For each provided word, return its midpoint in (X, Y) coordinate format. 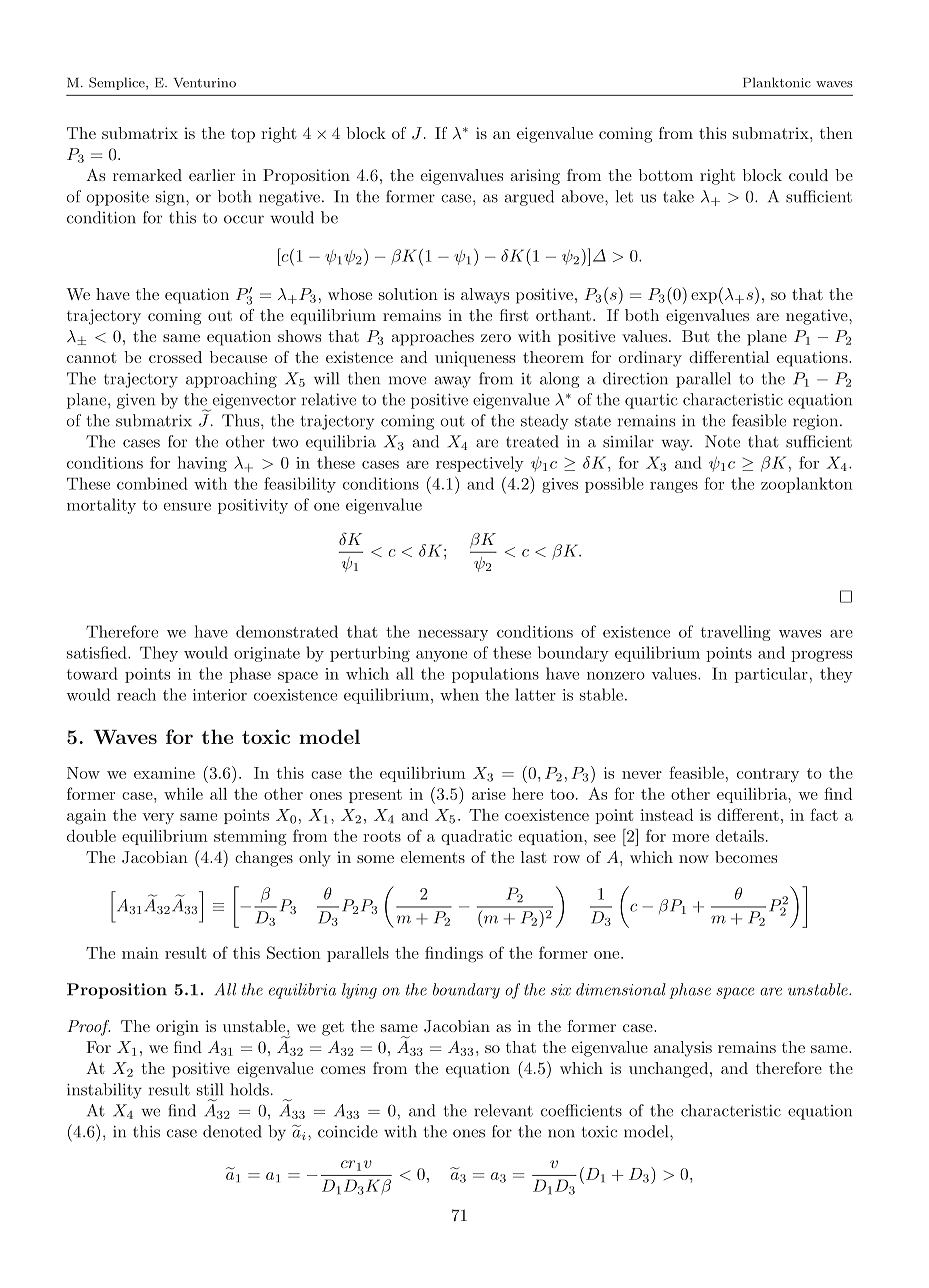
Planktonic (777, 82)
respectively (480, 464)
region (817, 422)
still (210, 1089)
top (243, 135)
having (202, 464)
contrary (768, 775)
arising (535, 177)
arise (489, 794)
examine (164, 773)
